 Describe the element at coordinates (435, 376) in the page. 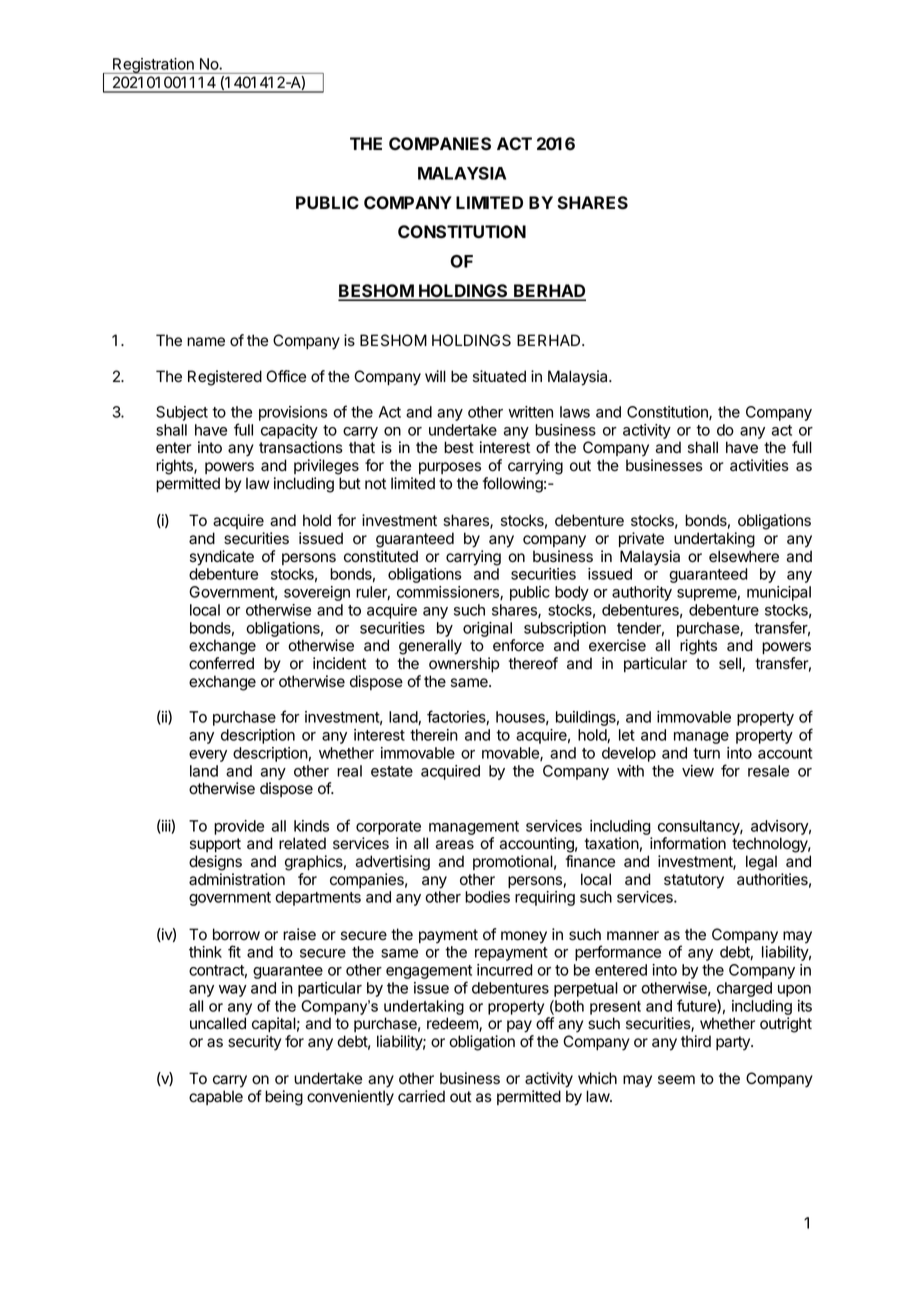

I see `will` at that location.
